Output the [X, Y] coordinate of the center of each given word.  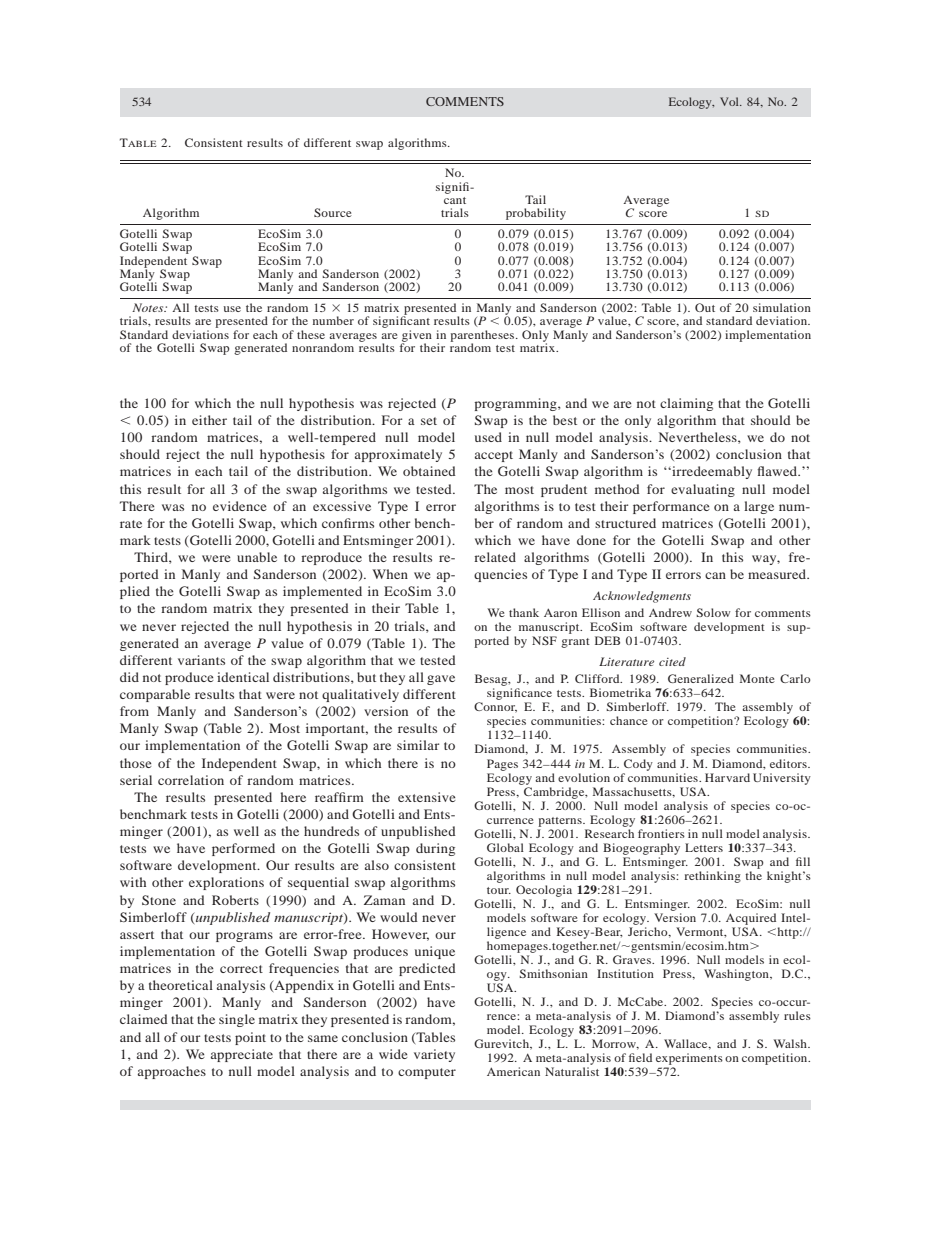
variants [201, 660]
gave [441, 680]
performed [243, 849]
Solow [713, 612]
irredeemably [711, 472]
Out [705, 307]
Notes [149, 307]
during [435, 849]
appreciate [242, 1055]
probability [536, 214]
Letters [704, 847]
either [209, 420]
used [488, 437]
